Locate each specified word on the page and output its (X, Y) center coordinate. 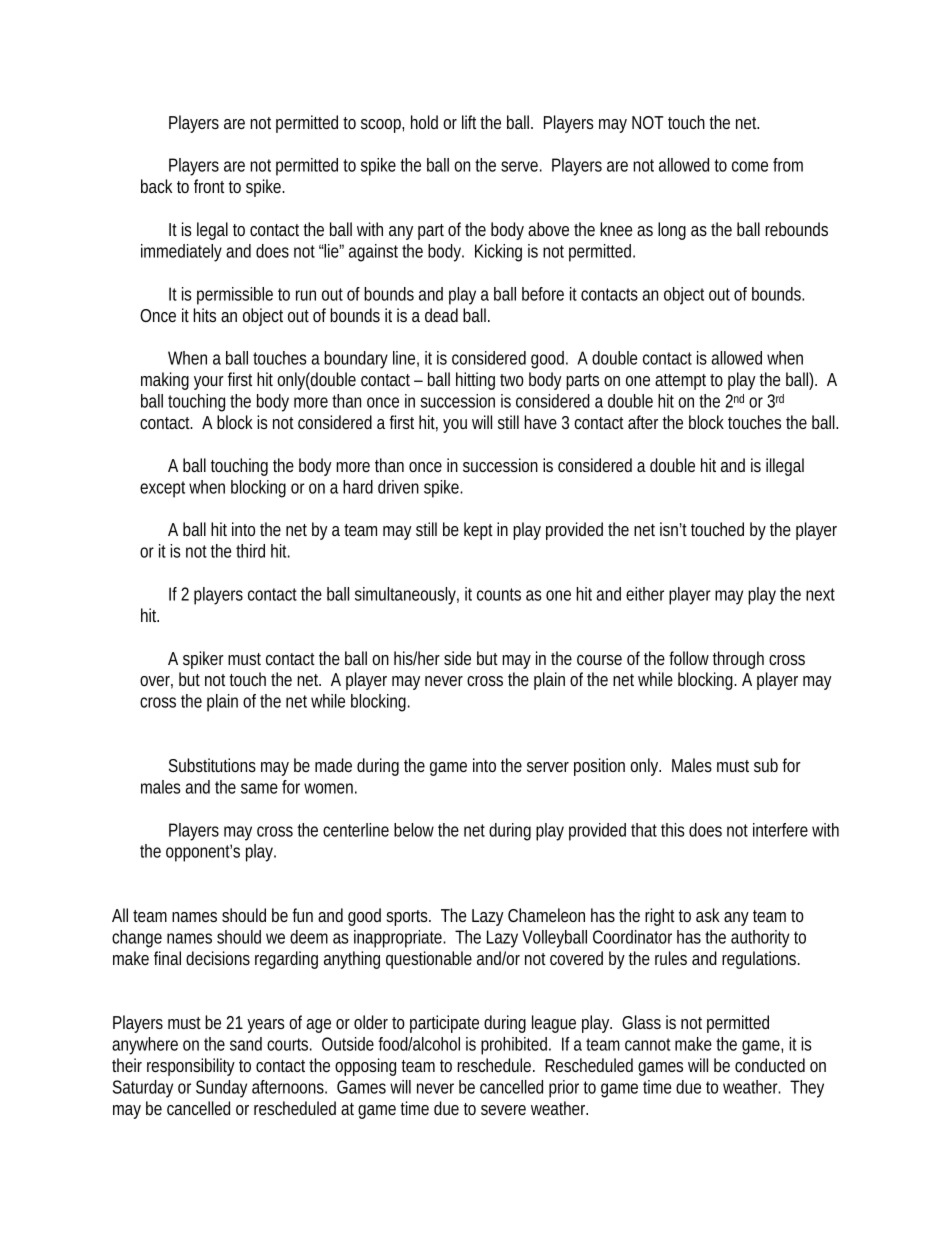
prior (564, 1089)
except (162, 489)
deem (307, 937)
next (820, 594)
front (209, 186)
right (660, 917)
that (644, 830)
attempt (680, 382)
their (127, 1065)
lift (469, 122)
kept (478, 531)
